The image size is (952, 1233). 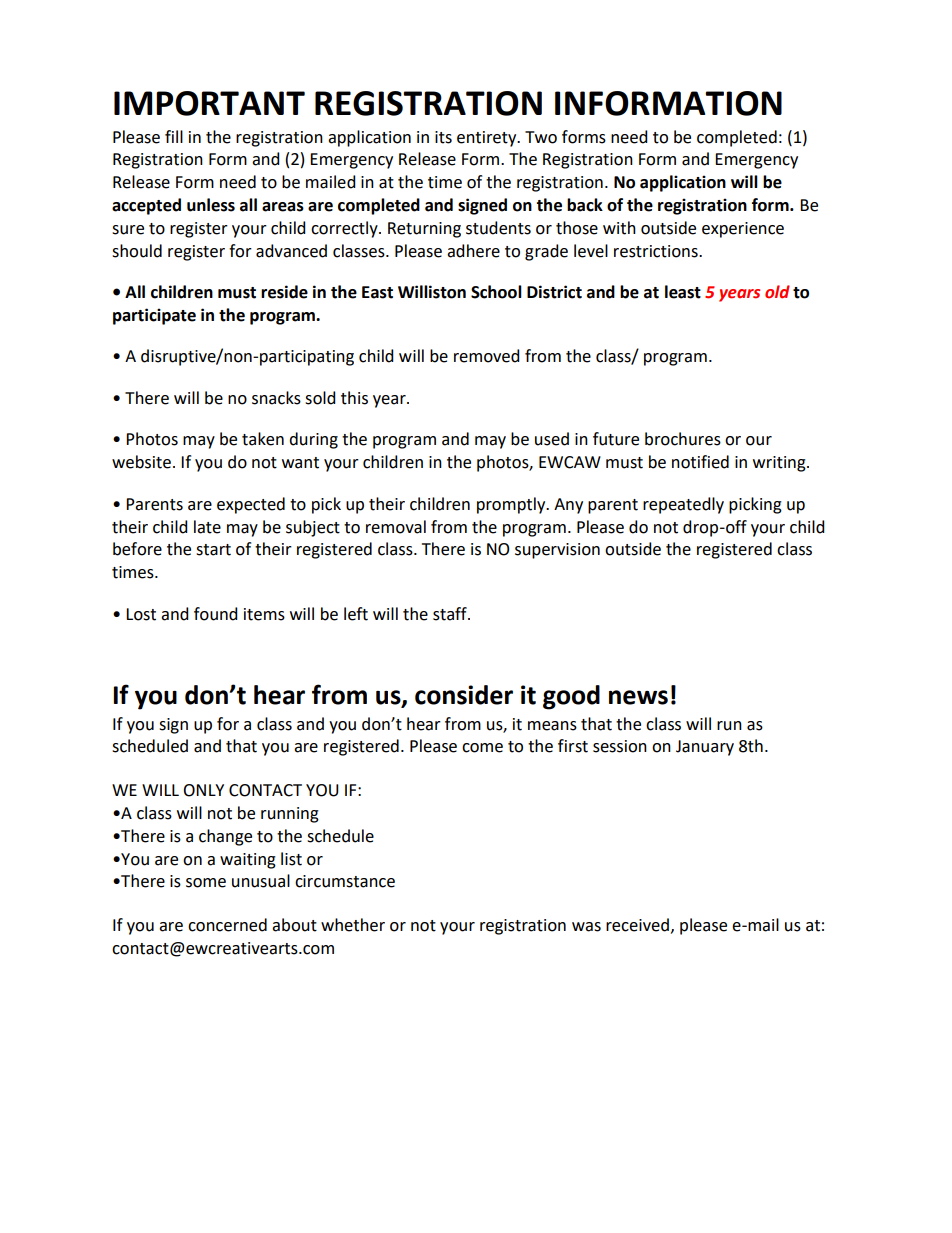 I want to click on fill, so click(x=174, y=136).
